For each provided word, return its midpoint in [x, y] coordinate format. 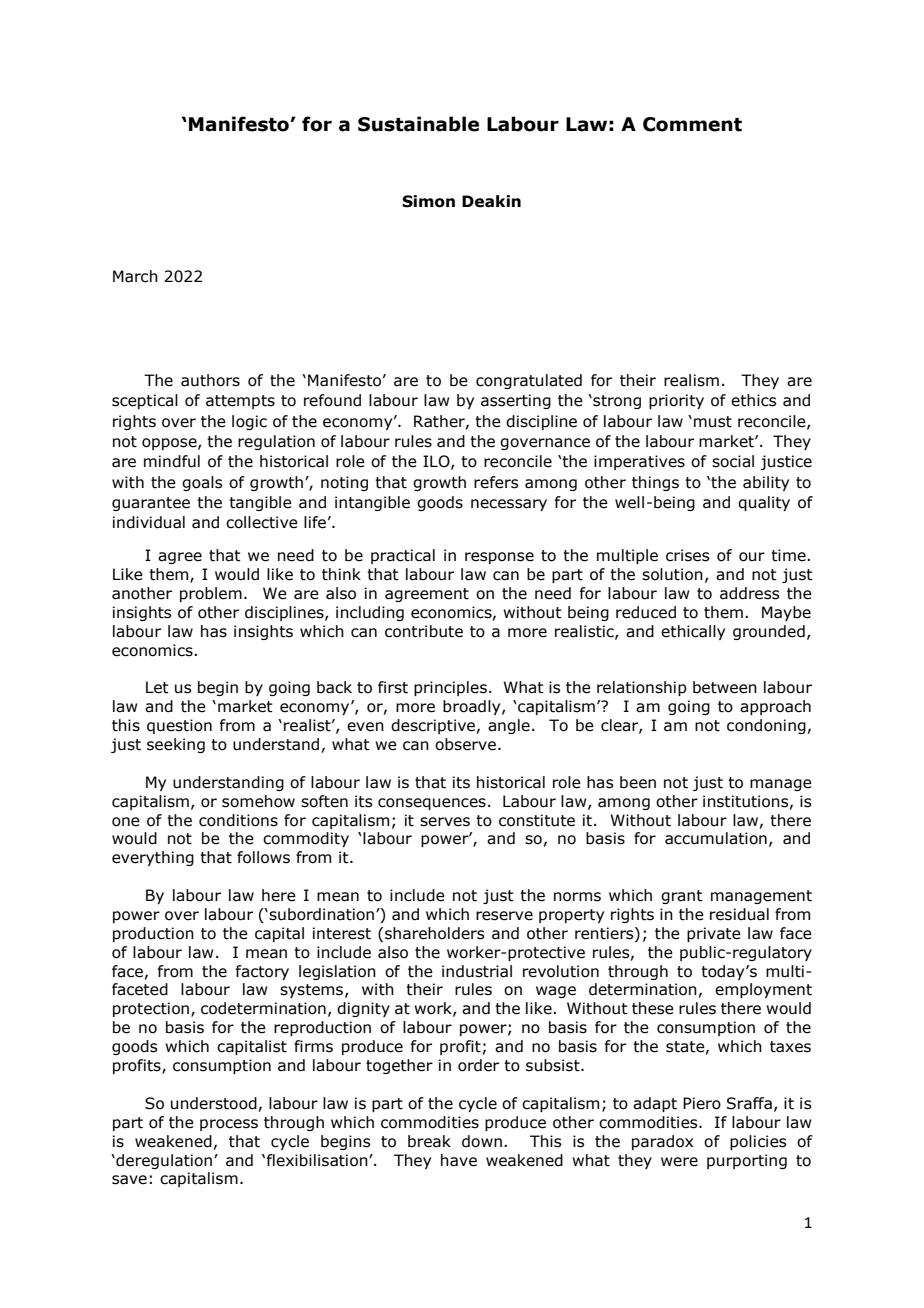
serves [445, 822]
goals [202, 483]
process [229, 1125]
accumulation [716, 838]
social [733, 461]
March [135, 276]
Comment [692, 124]
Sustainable [418, 124]
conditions [238, 820]
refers [496, 482]
